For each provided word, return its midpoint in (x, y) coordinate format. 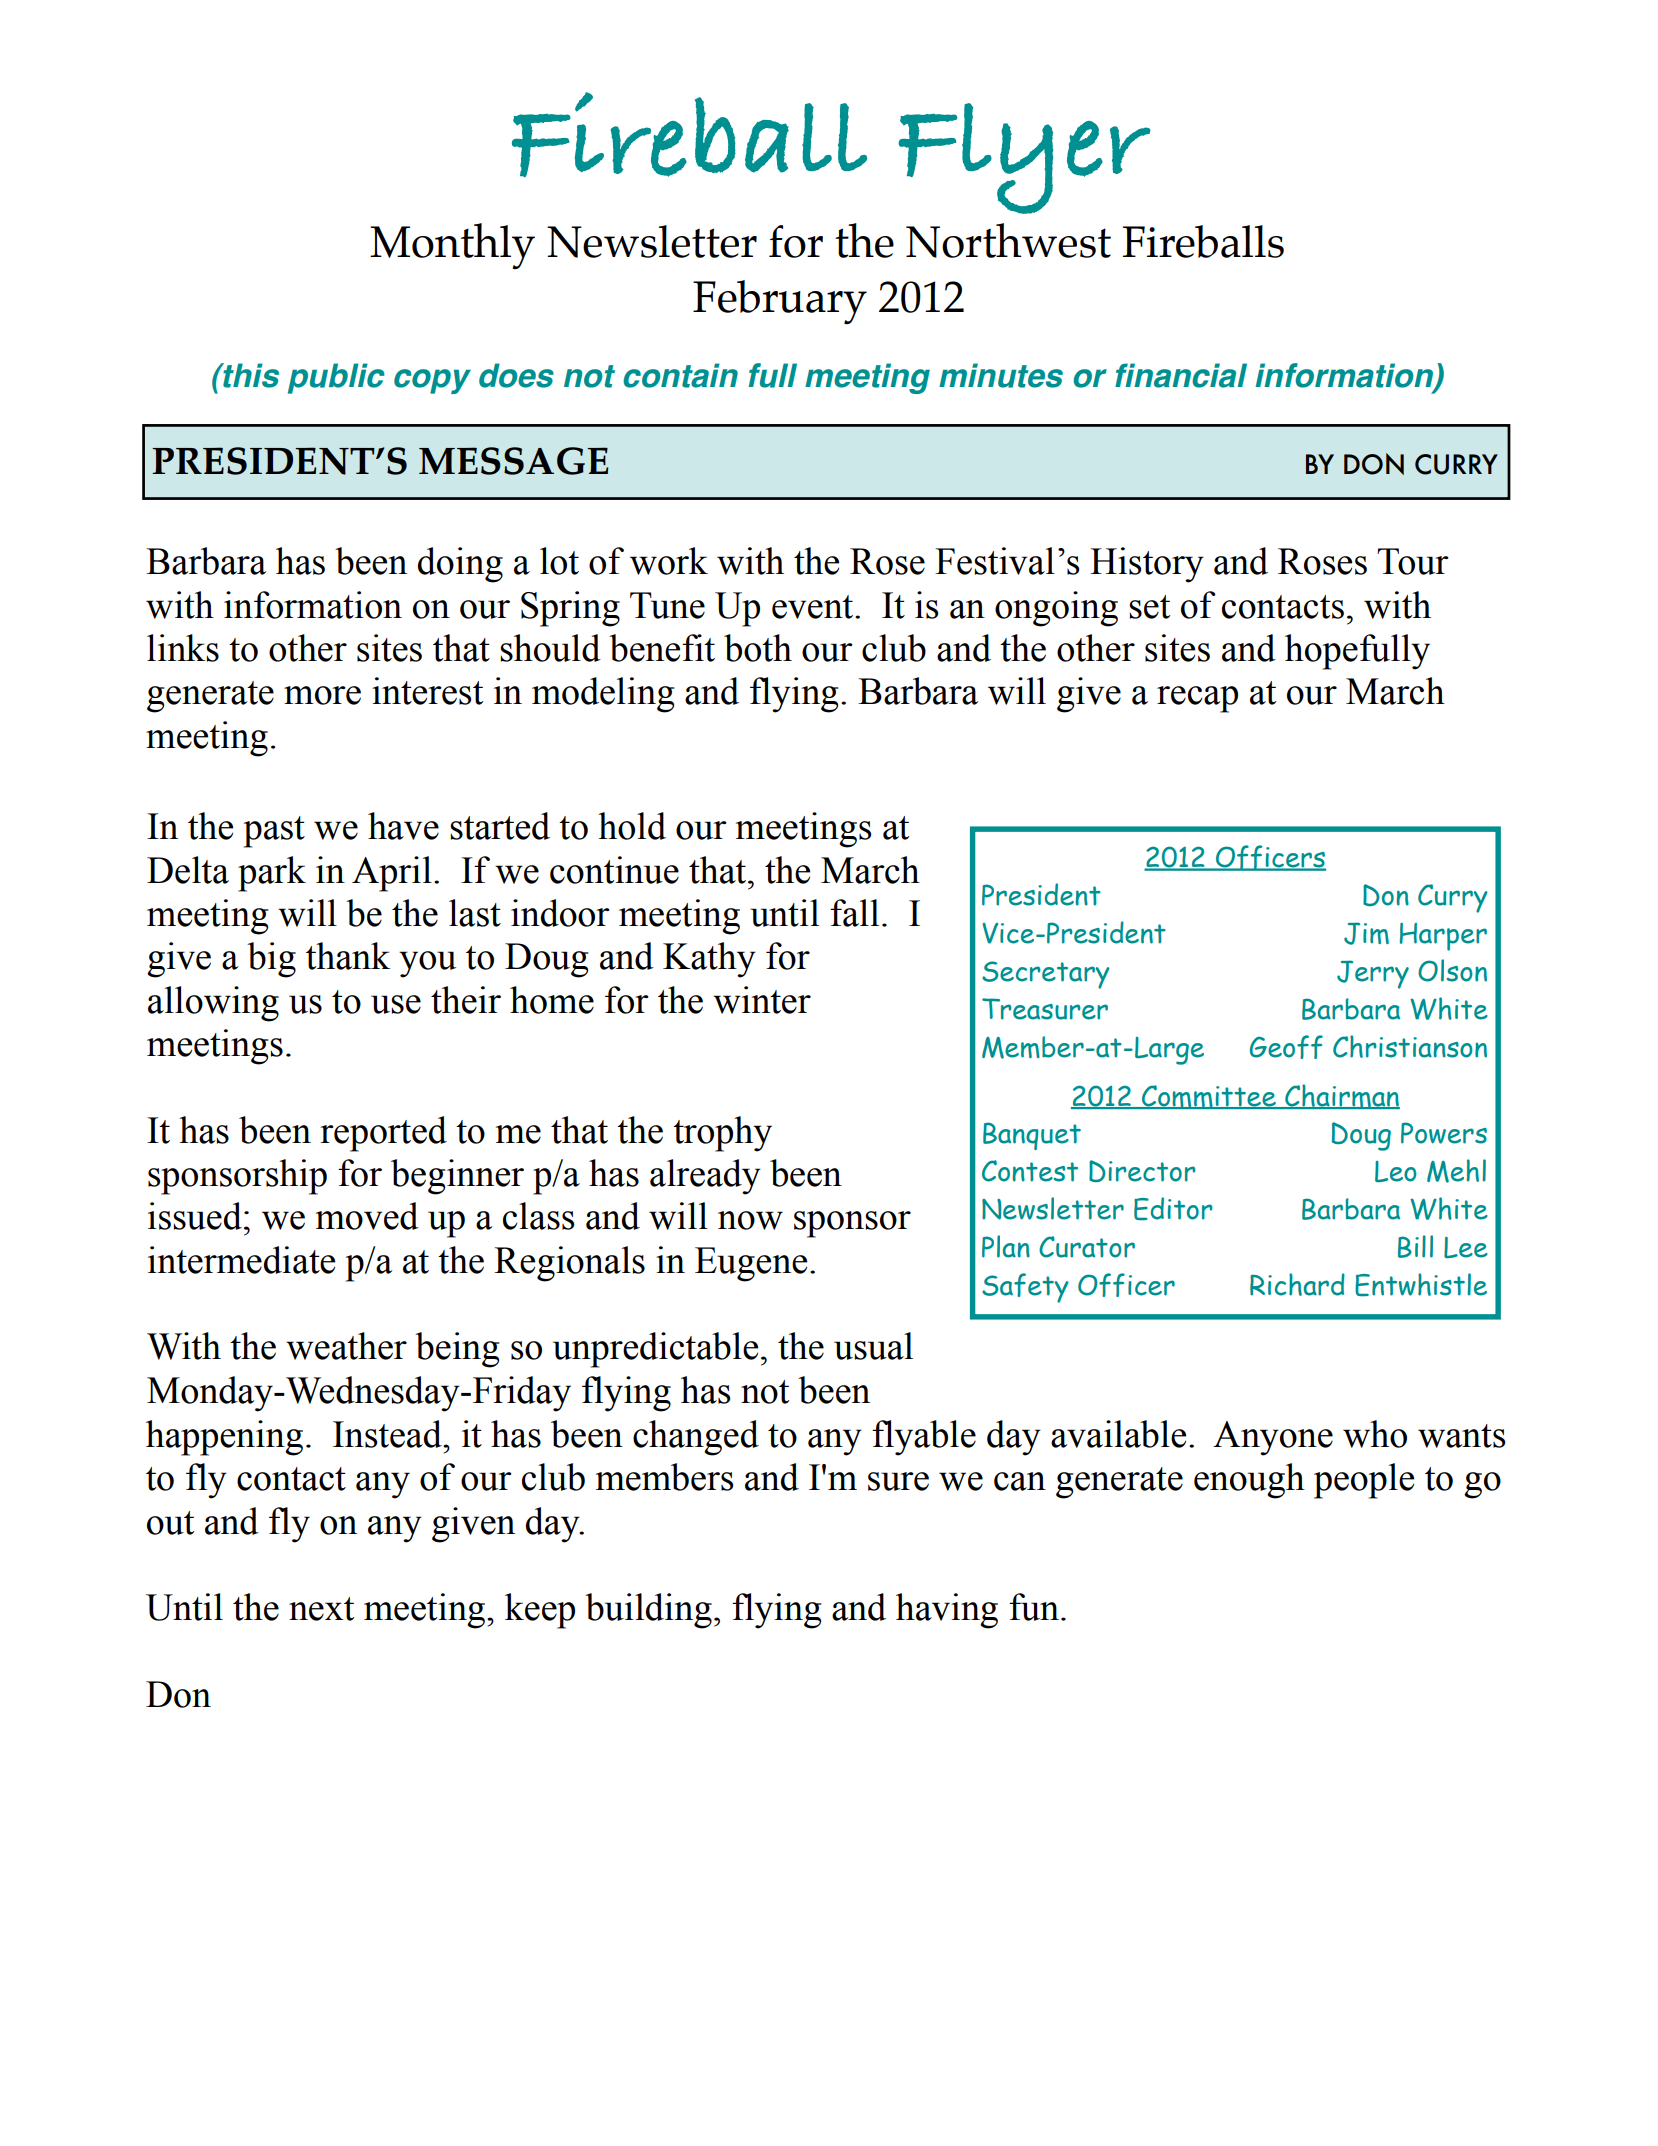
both (758, 648)
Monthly (452, 246)
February (780, 302)
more (322, 695)
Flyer (1024, 158)
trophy (722, 1134)
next (321, 1609)
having (947, 1611)
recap (1197, 699)
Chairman (1341, 1096)
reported (383, 1134)
